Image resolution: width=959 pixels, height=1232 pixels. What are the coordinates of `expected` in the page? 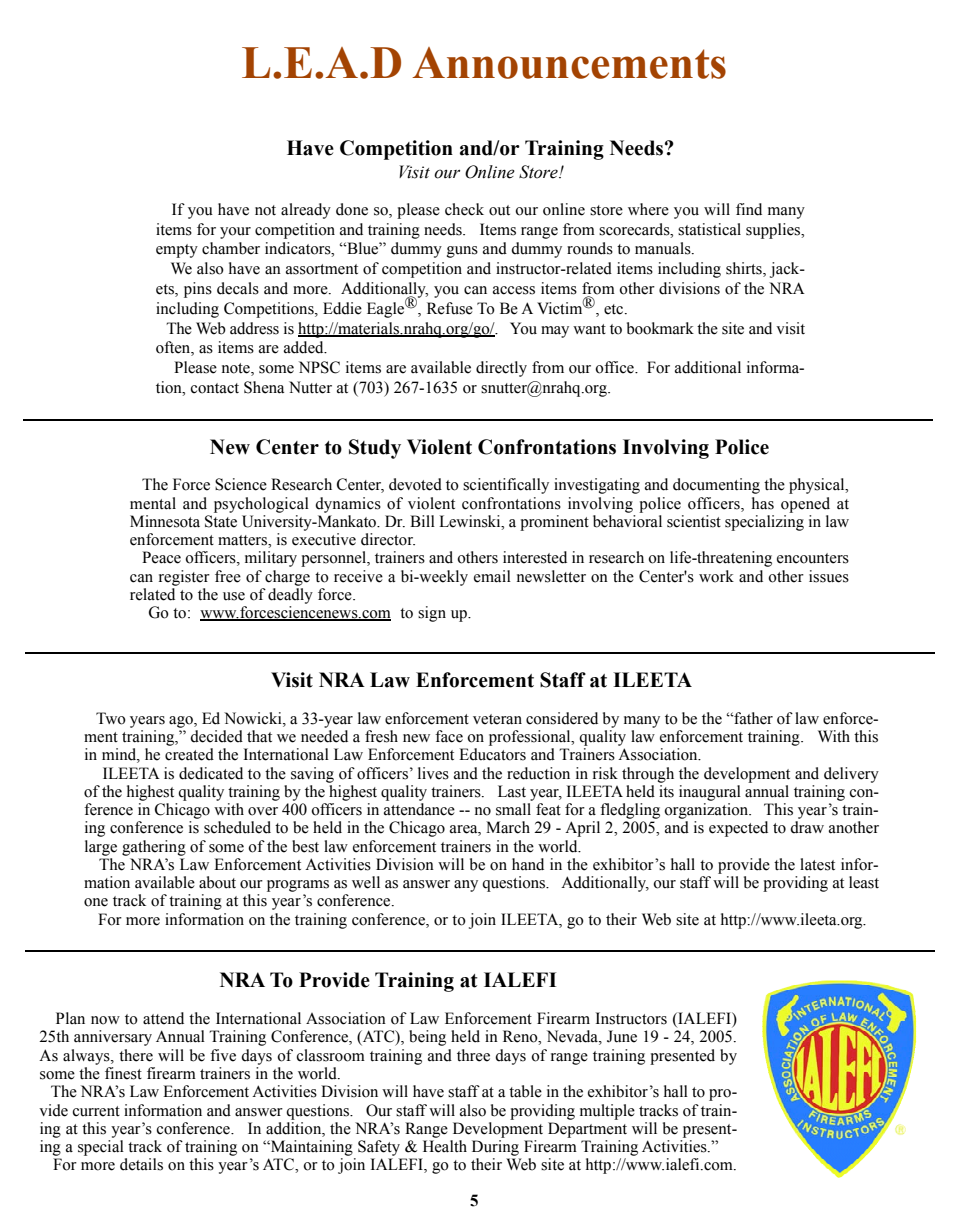 It's located at (738, 829).
